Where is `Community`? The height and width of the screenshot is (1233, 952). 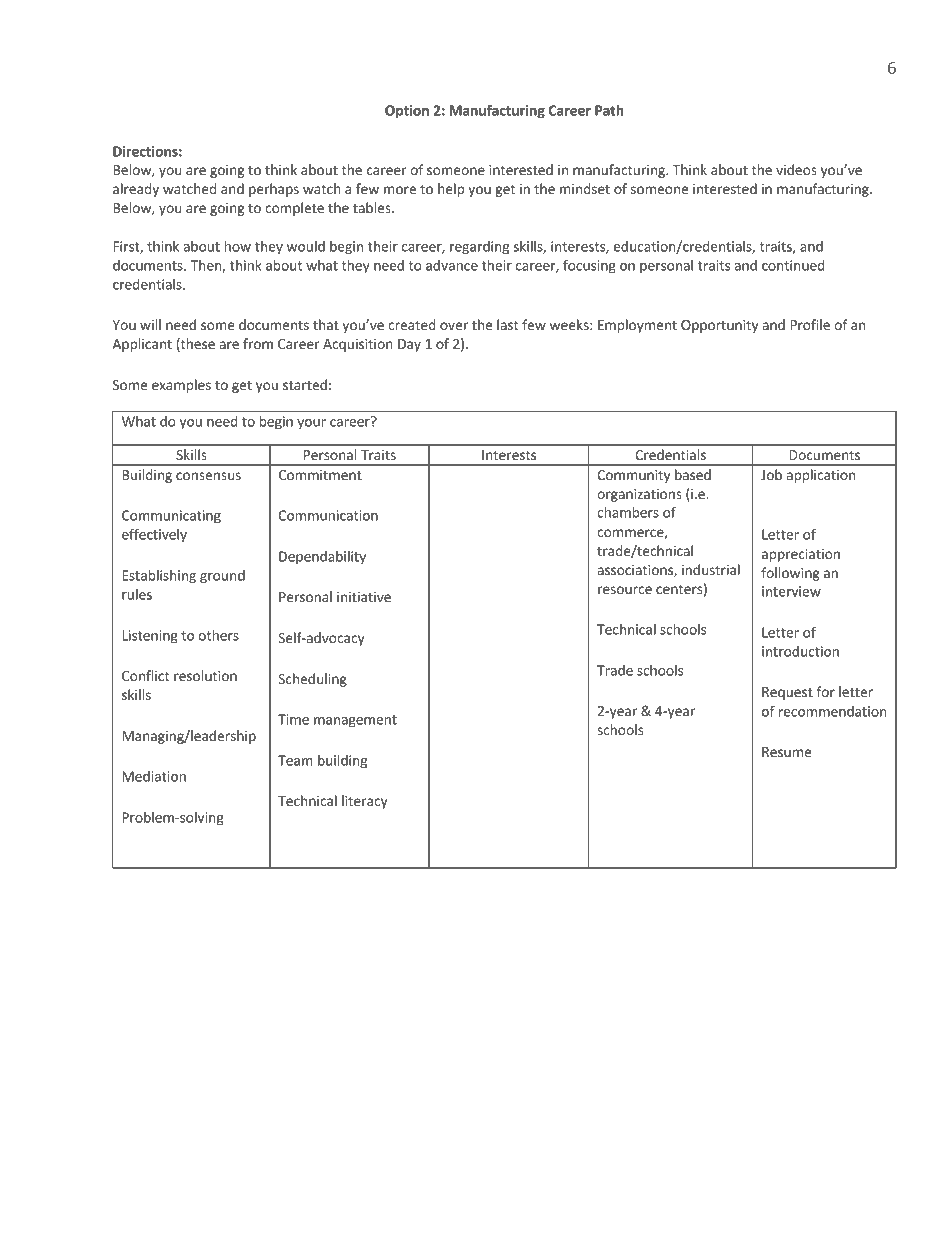
Community is located at coordinates (633, 476).
